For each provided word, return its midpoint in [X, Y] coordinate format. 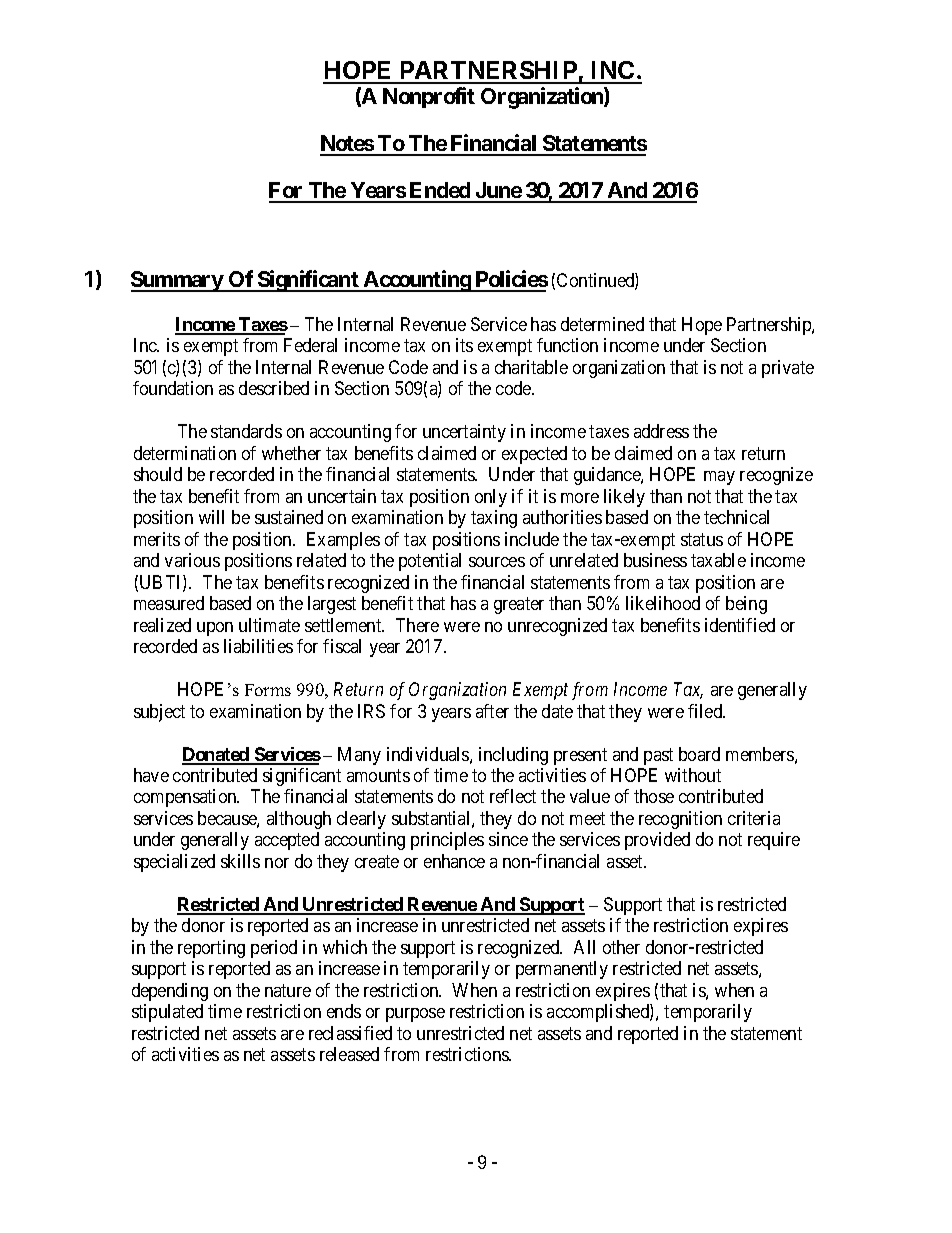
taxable [718, 560]
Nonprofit [429, 97]
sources [497, 562]
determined [602, 324]
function [567, 345]
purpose [415, 1015]
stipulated [167, 1013]
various [192, 560]
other [621, 947]
